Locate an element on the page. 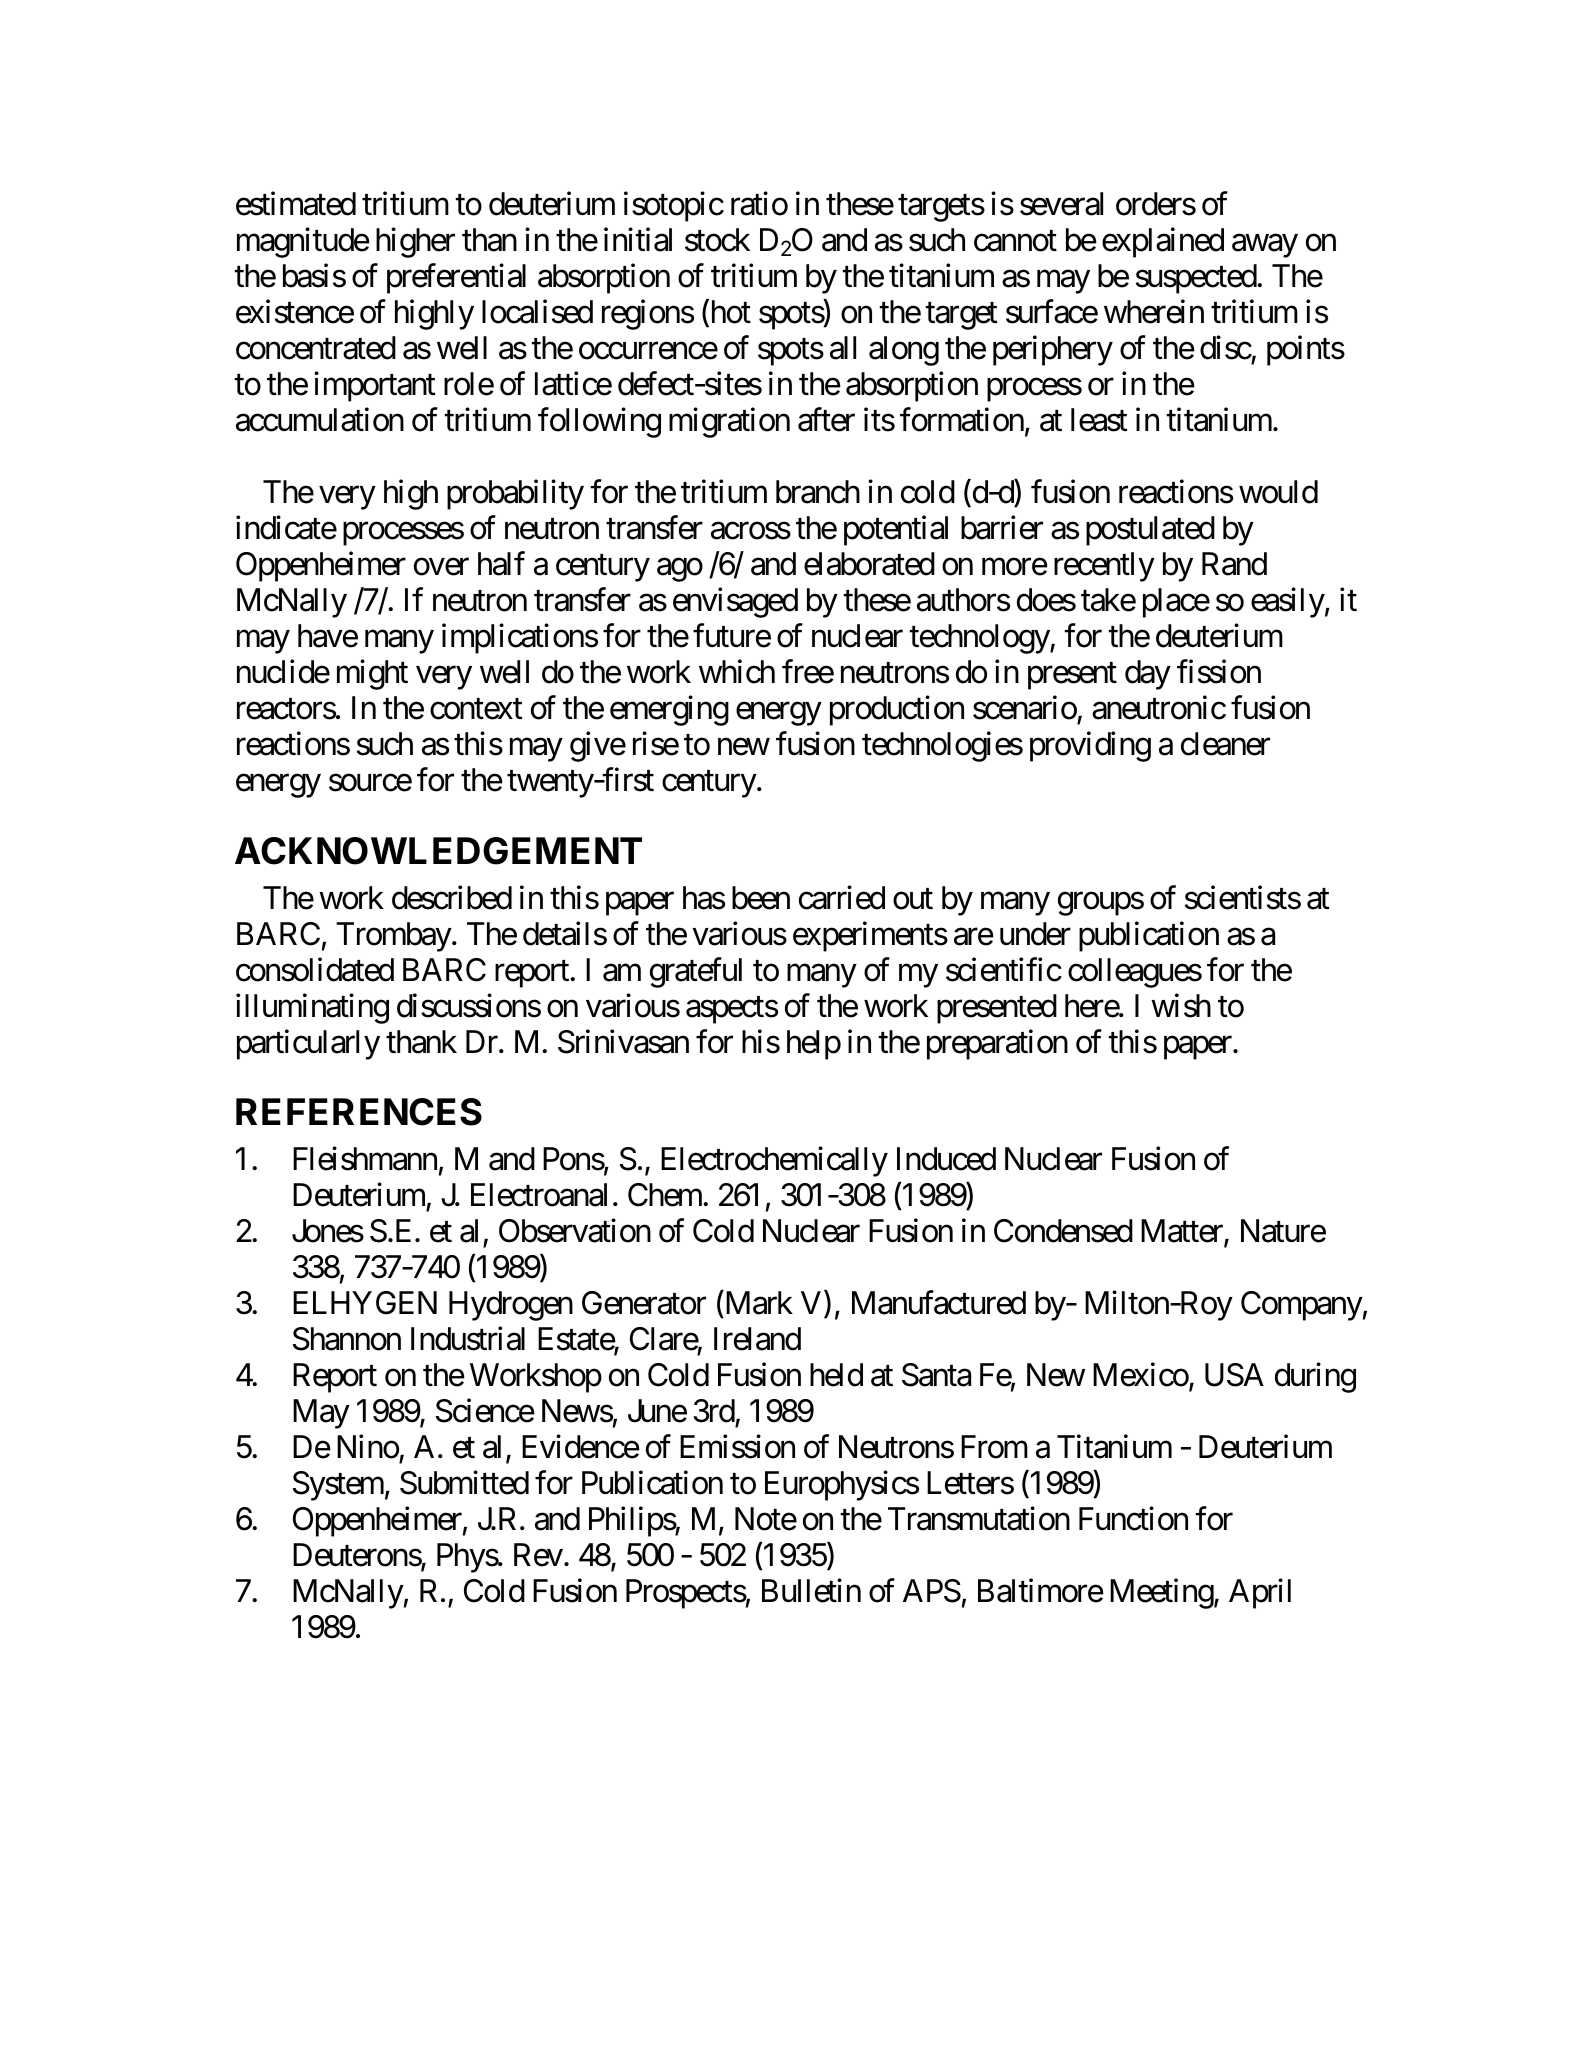 This image has width=1596, height=2066. explained is located at coordinates (1163, 243).
